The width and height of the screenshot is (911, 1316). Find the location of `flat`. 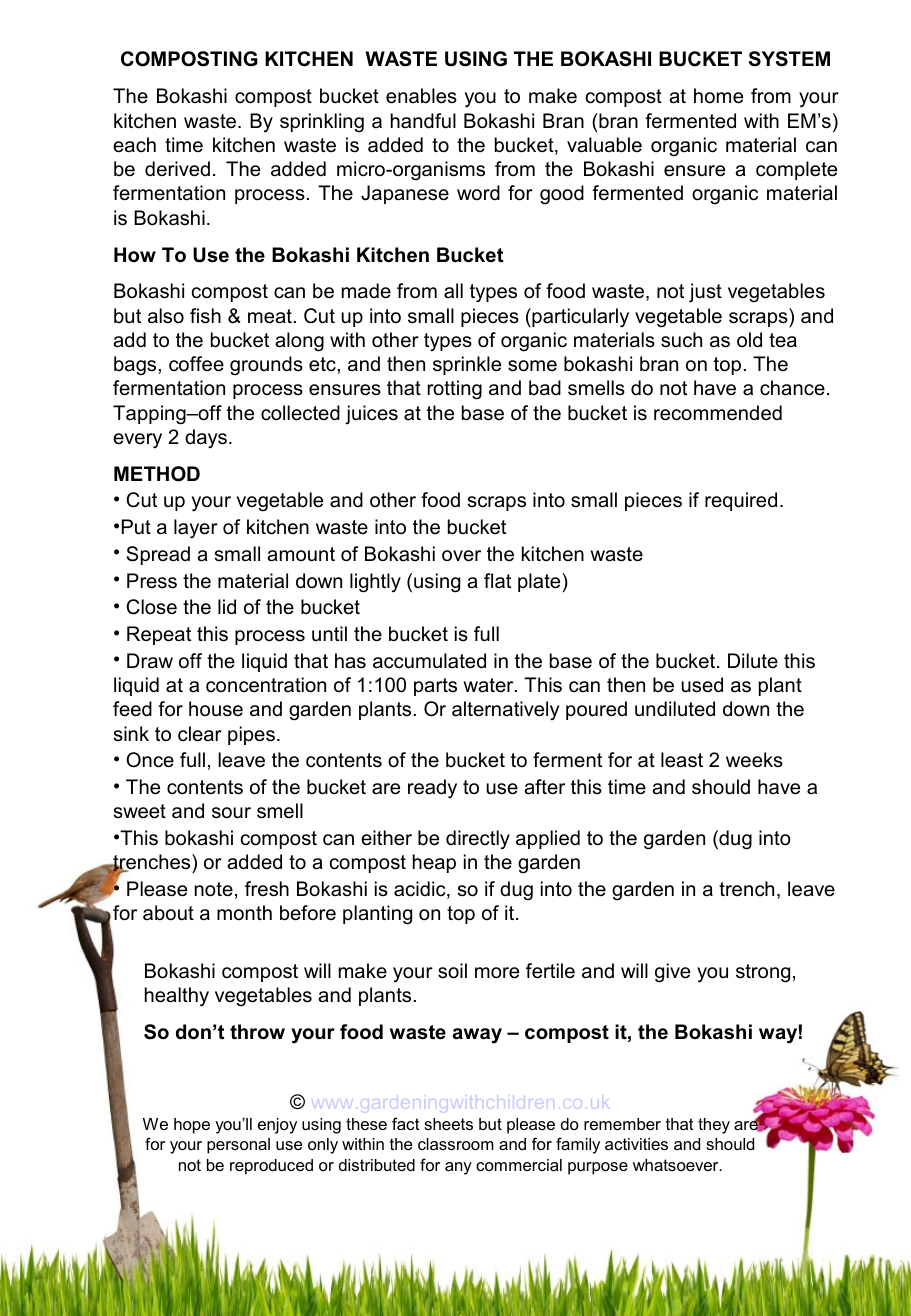

flat is located at coordinates (497, 580).
